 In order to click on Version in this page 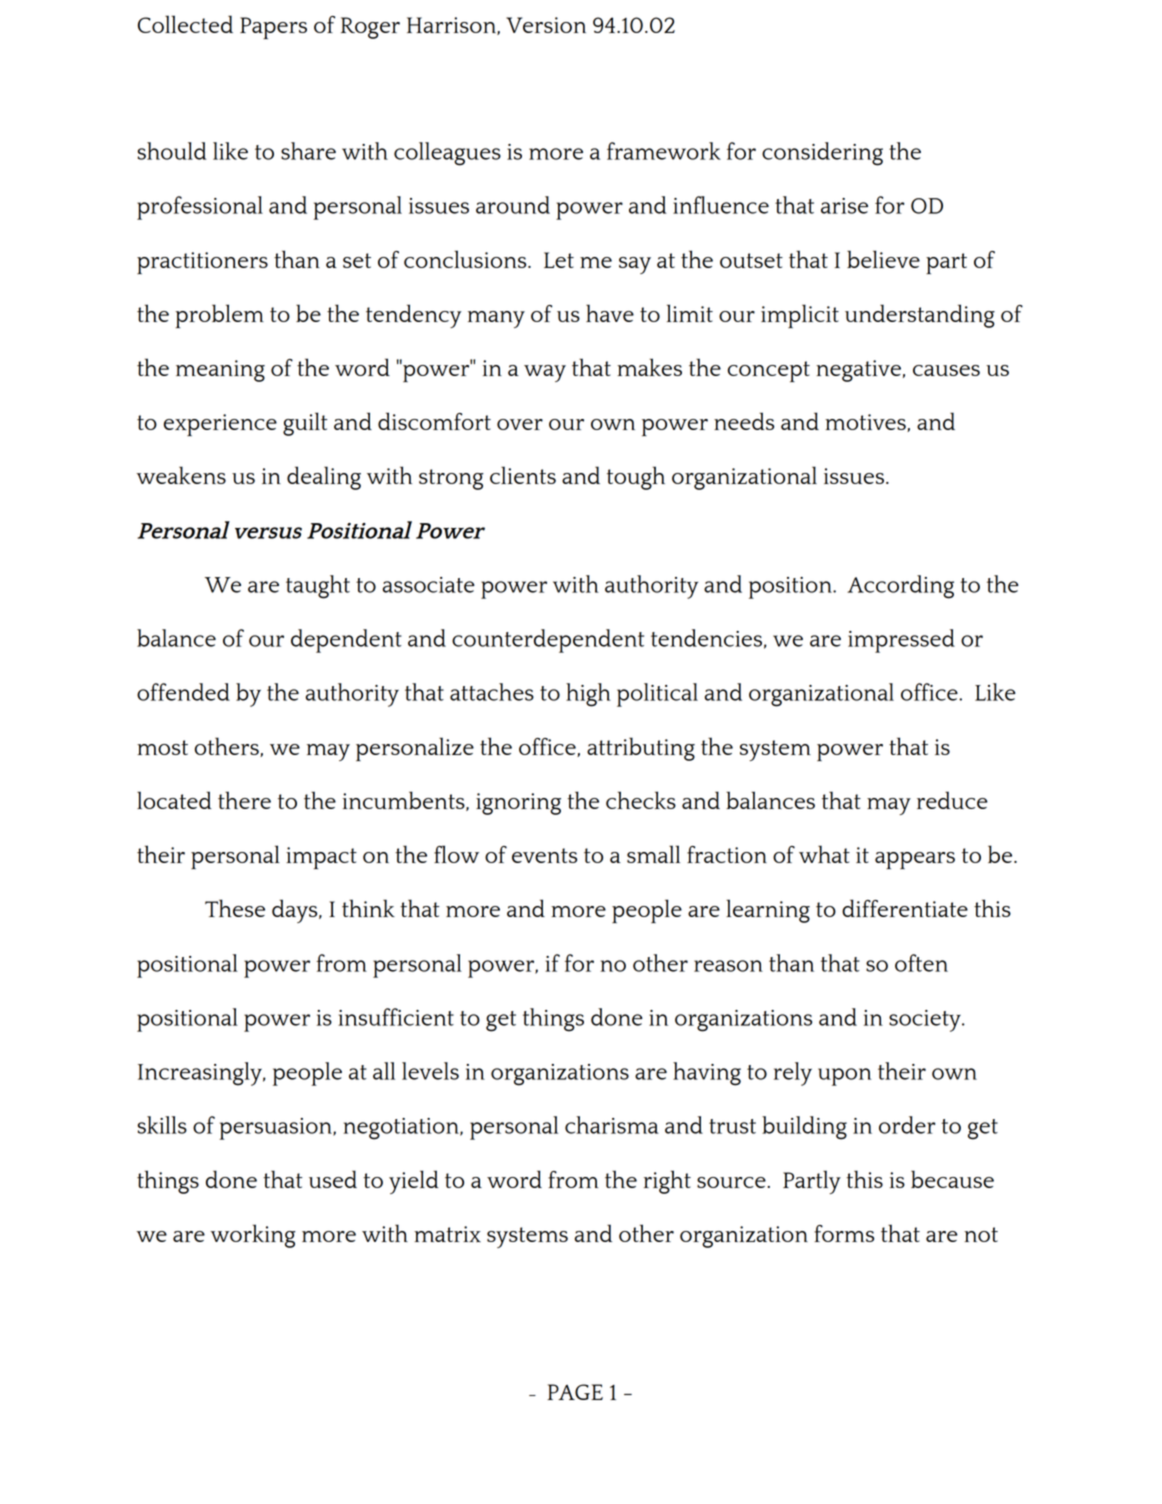, I will do `click(546, 25)`.
